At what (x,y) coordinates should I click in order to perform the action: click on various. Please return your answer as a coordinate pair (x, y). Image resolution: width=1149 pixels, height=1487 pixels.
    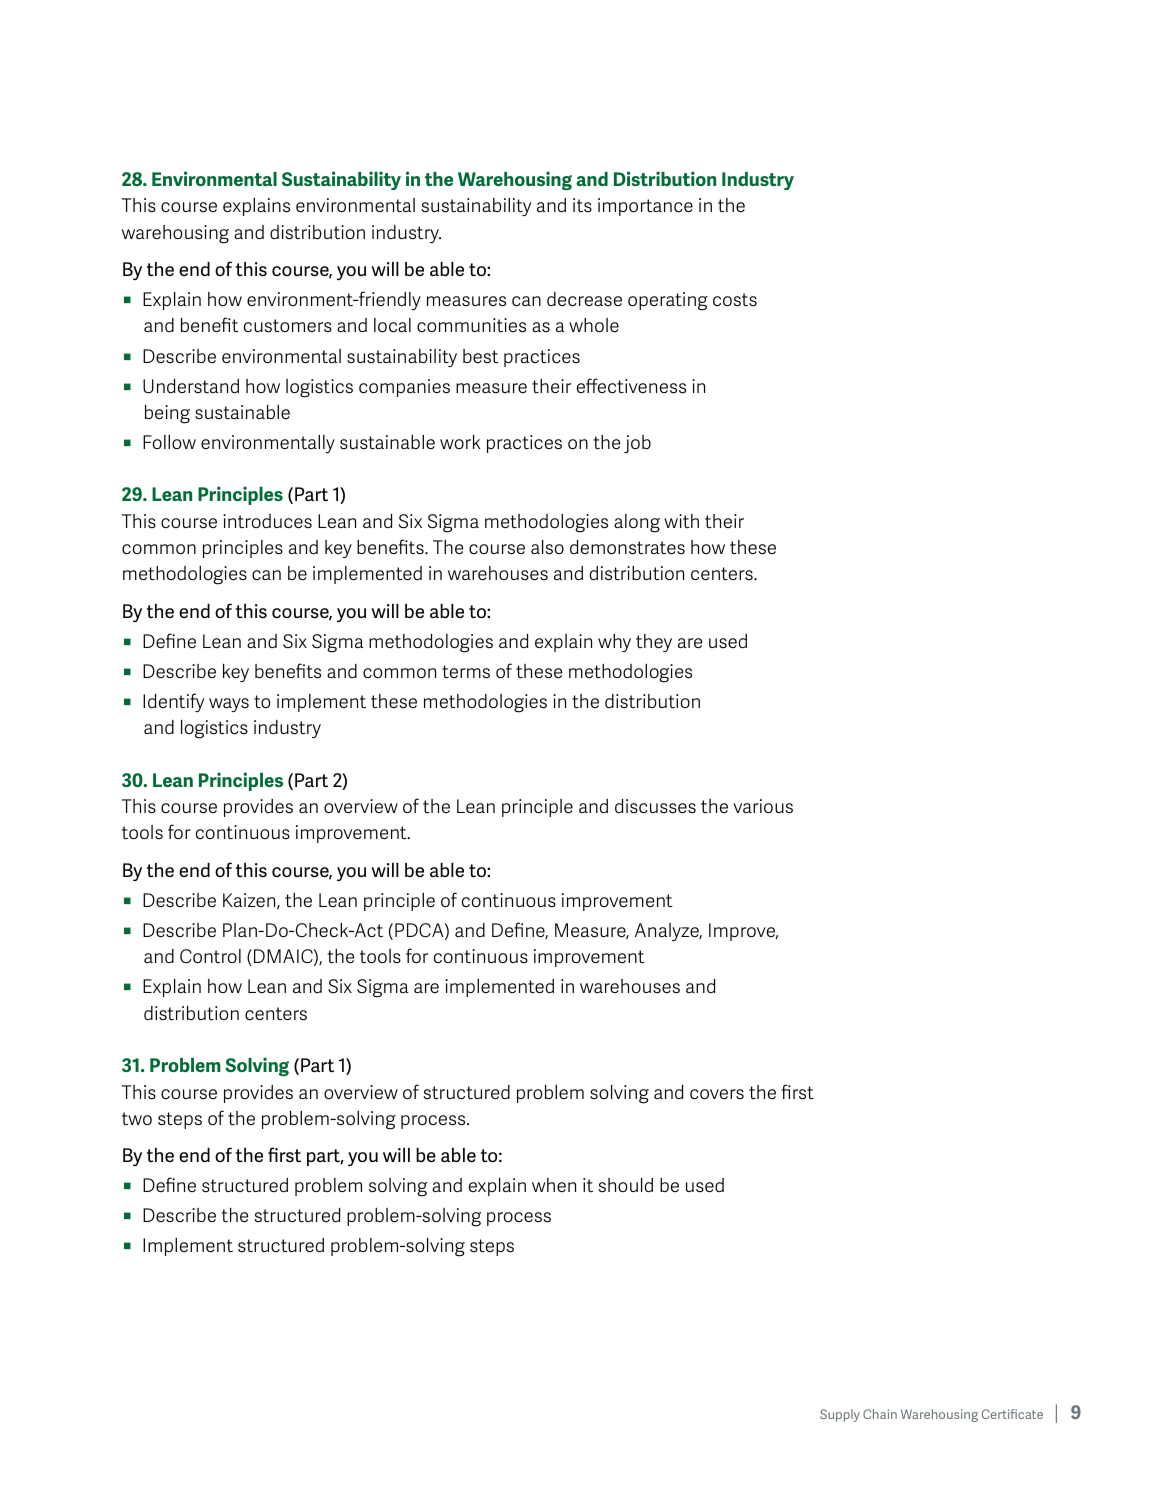
    Looking at the image, I should click on (763, 806).
